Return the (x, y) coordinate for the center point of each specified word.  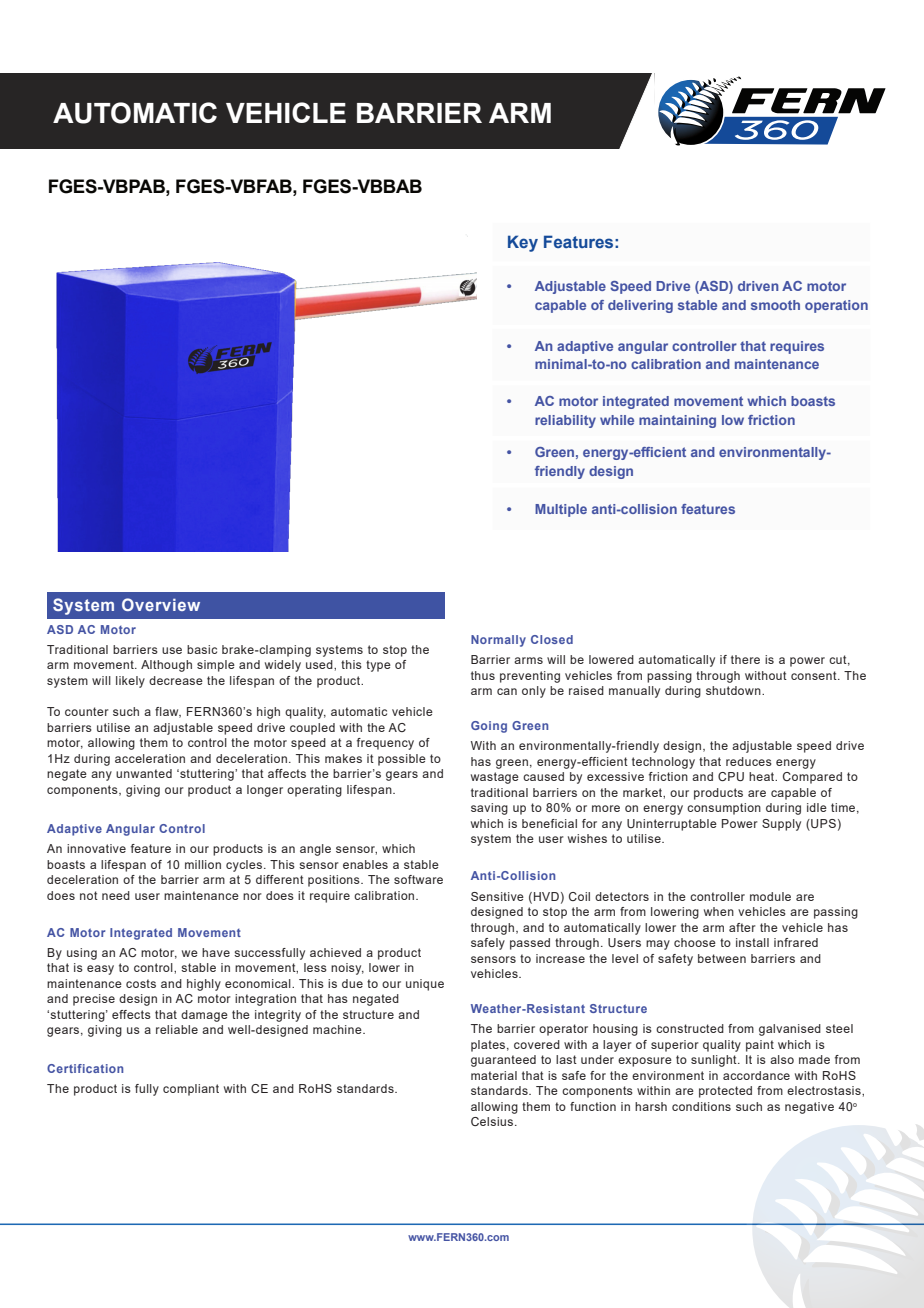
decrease (176, 680)
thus (483, 675)
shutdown (734, 690)
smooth (775, 305)
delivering (640, 306)
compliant (191, 1090)
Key (523, 243)
